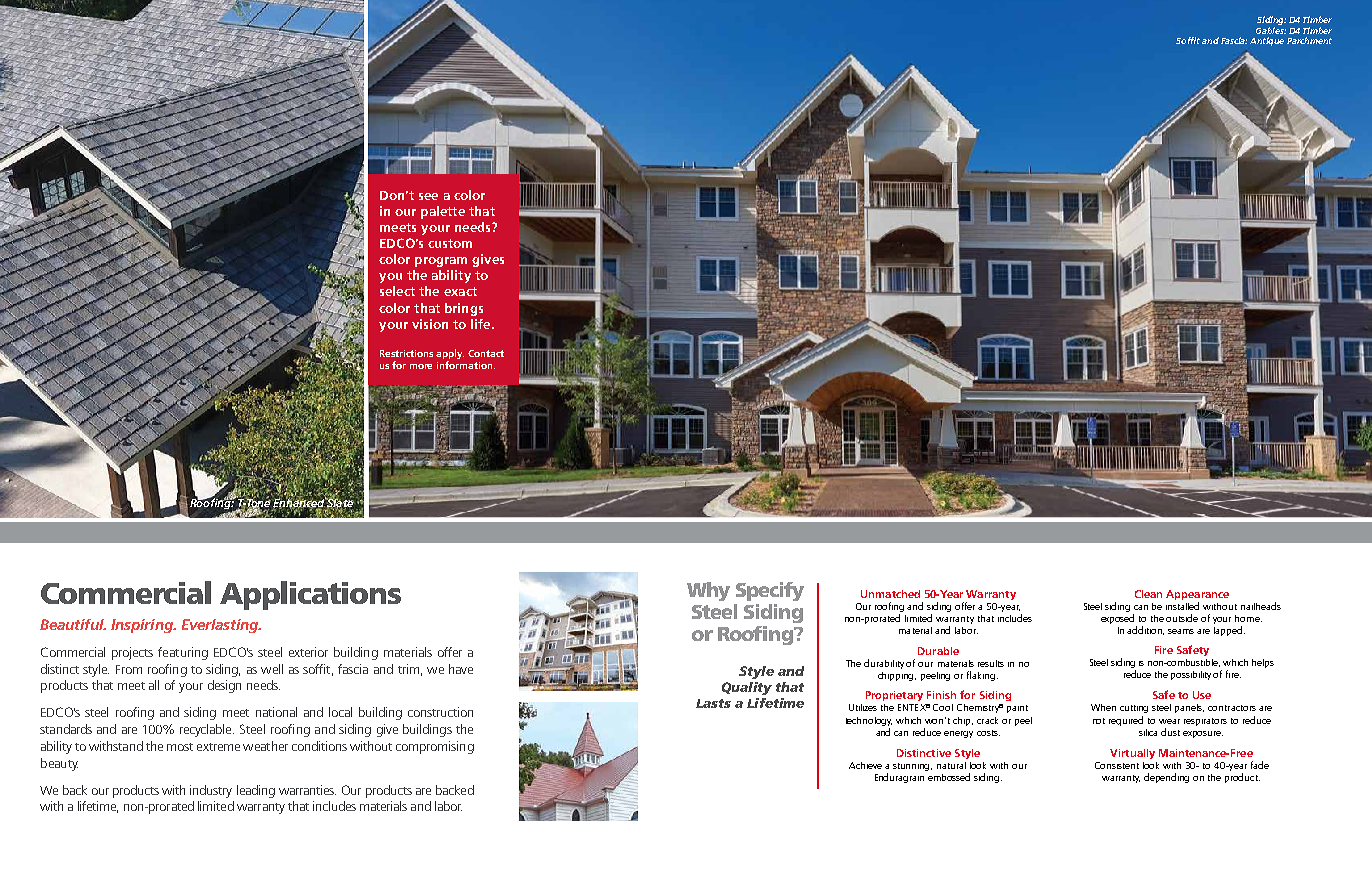 This document has height=887, width=1372. Describe the element at coordinates (708, 591) in the document. I see `Why` at that location.
